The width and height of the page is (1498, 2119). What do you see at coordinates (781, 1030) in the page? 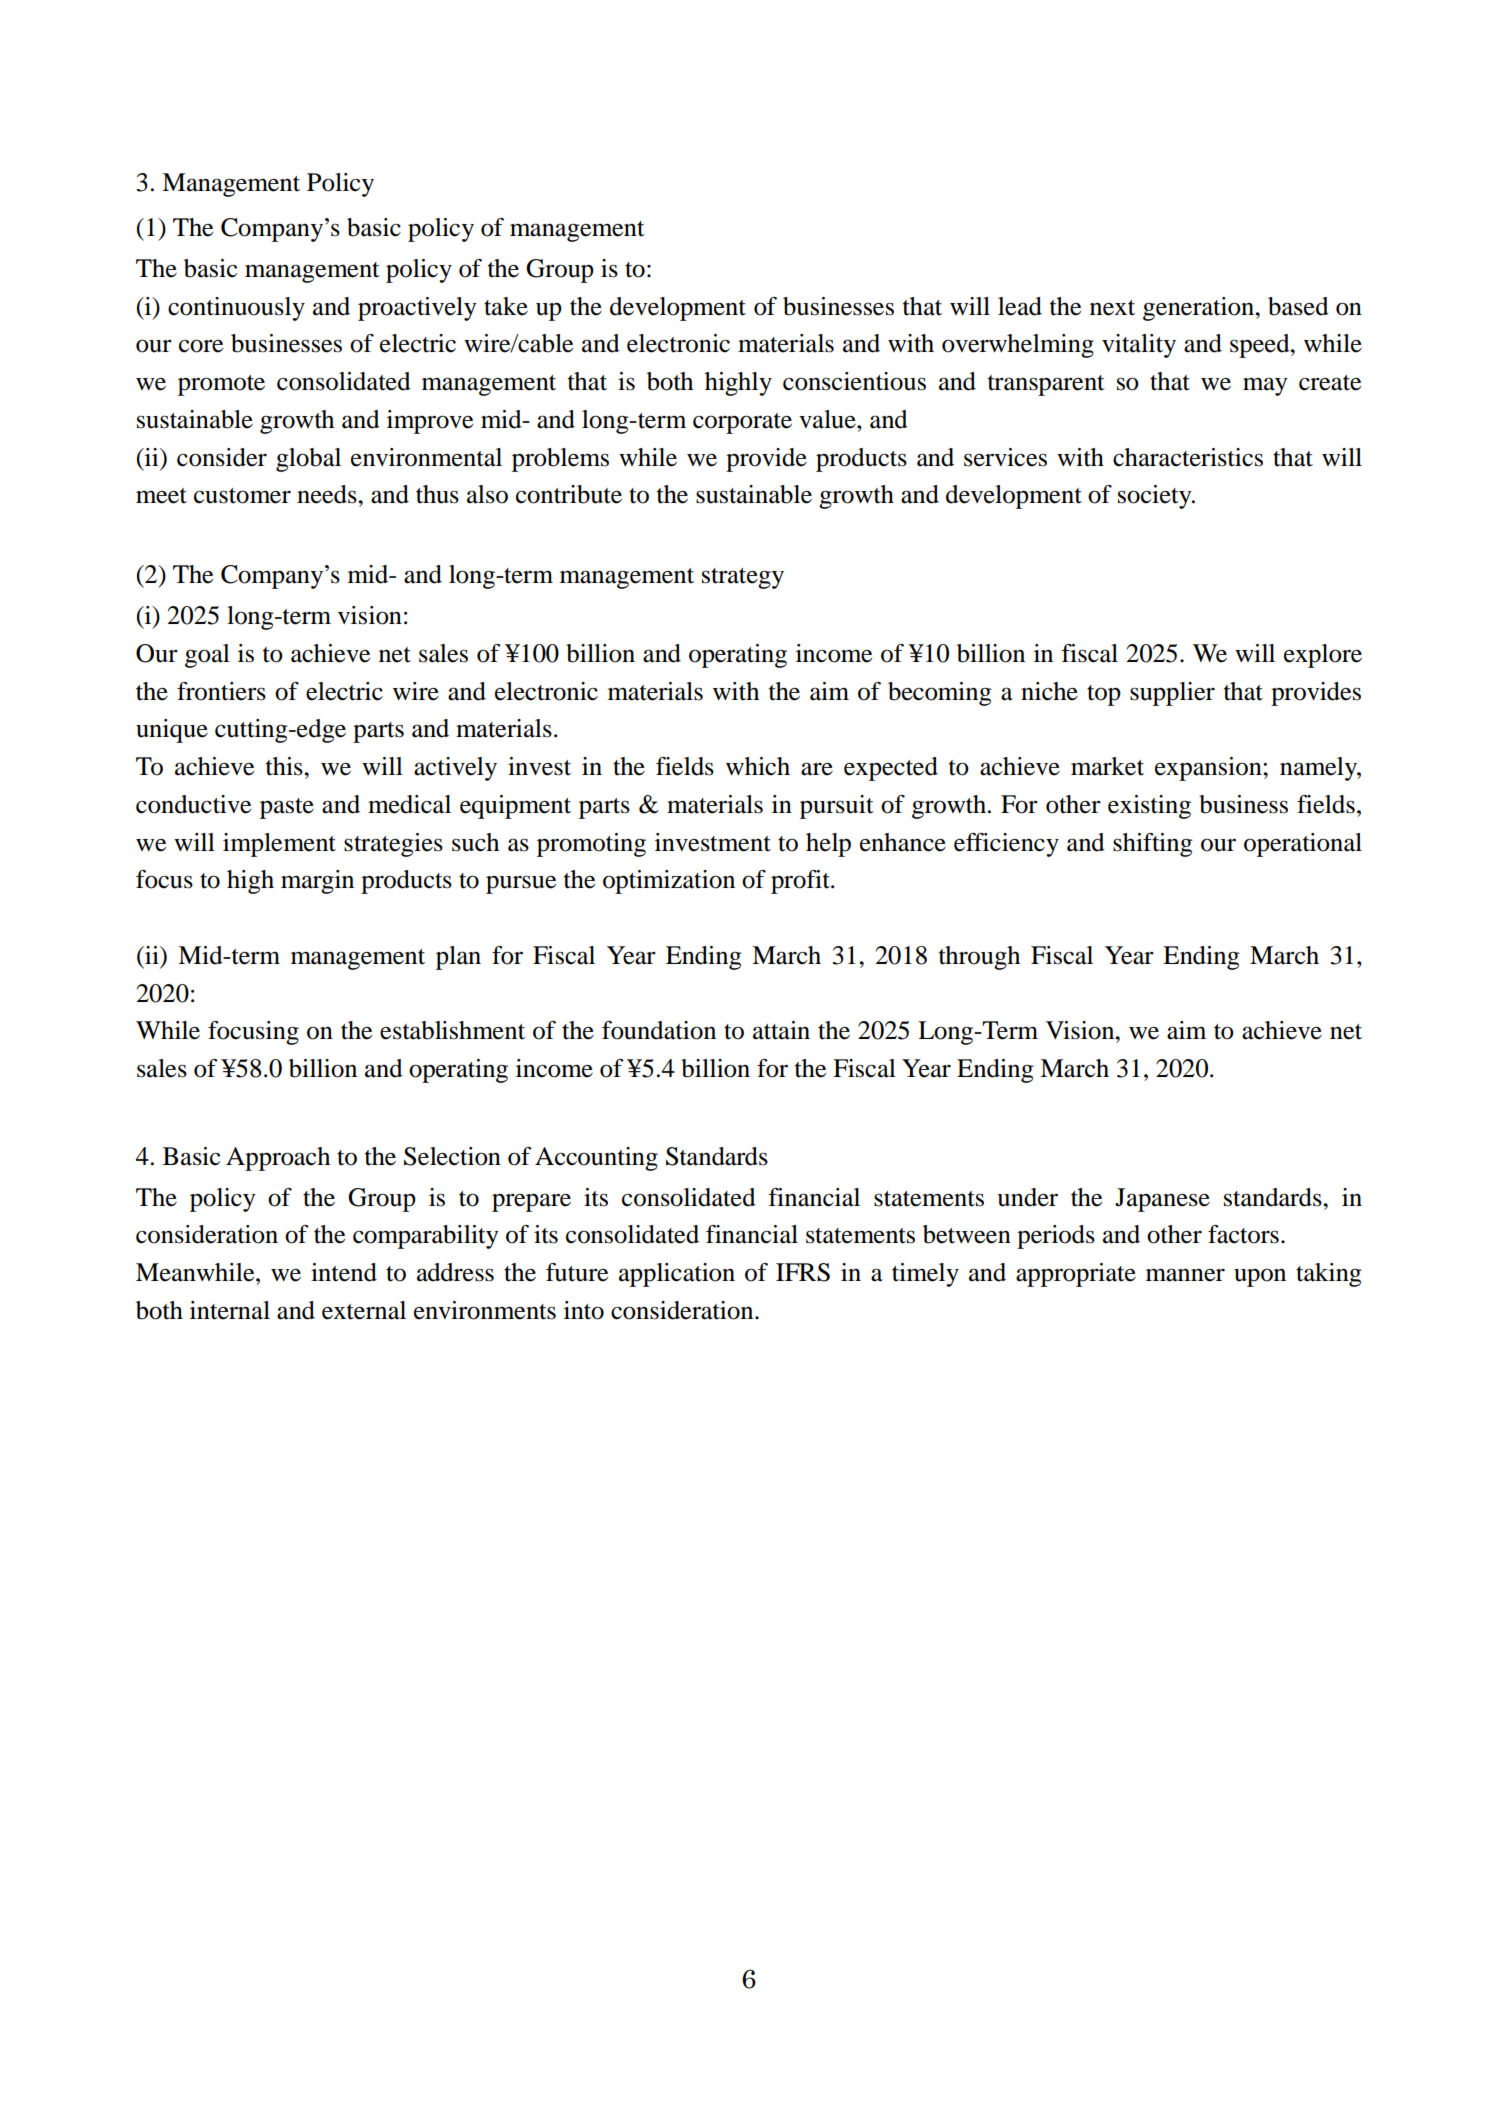
I see `attain` at bounding box center [781, 1030].
